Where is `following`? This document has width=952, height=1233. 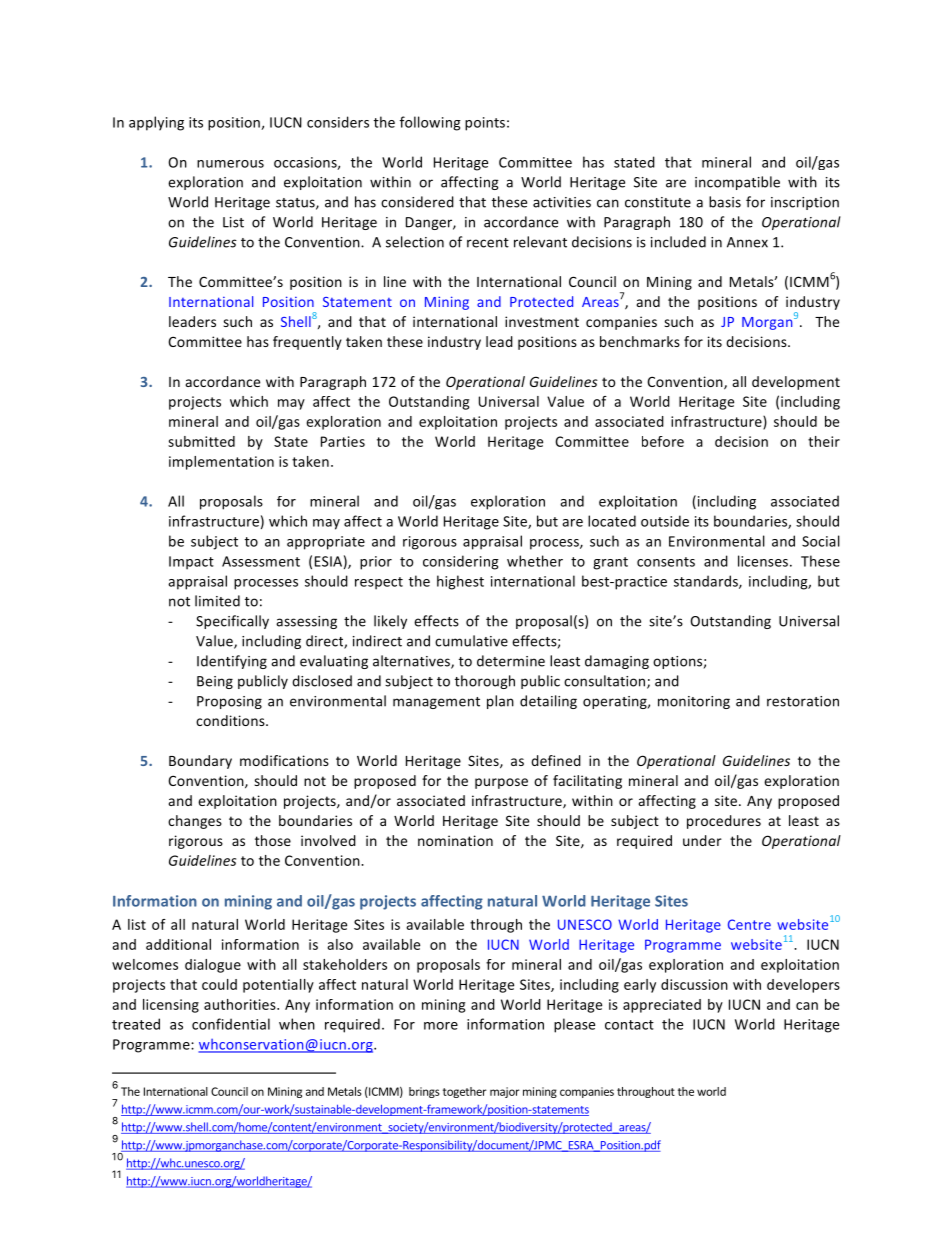
following is located at coordinates (430, 123).
